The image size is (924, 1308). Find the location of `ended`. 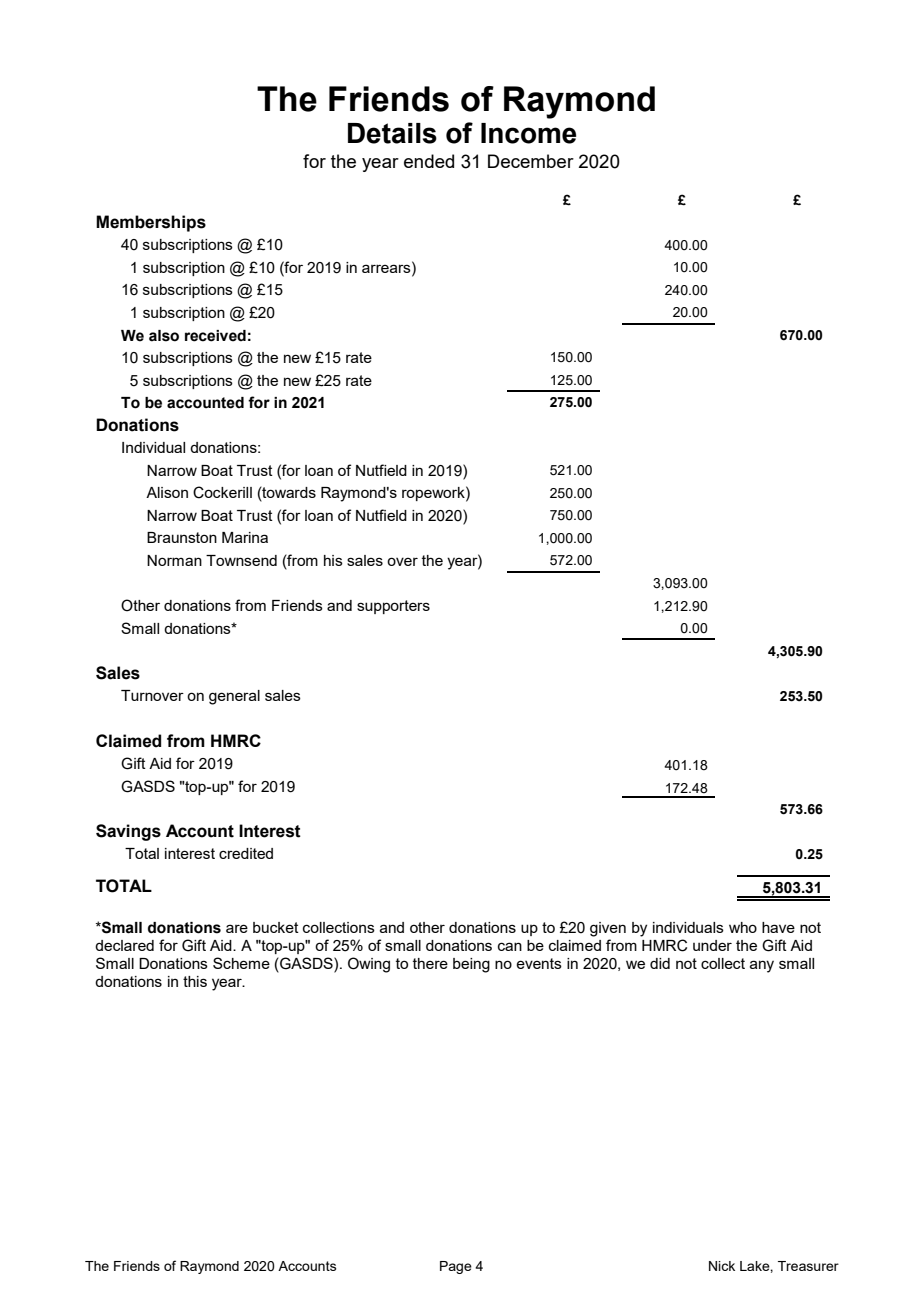

ended is located at coordinates (429, 161).
